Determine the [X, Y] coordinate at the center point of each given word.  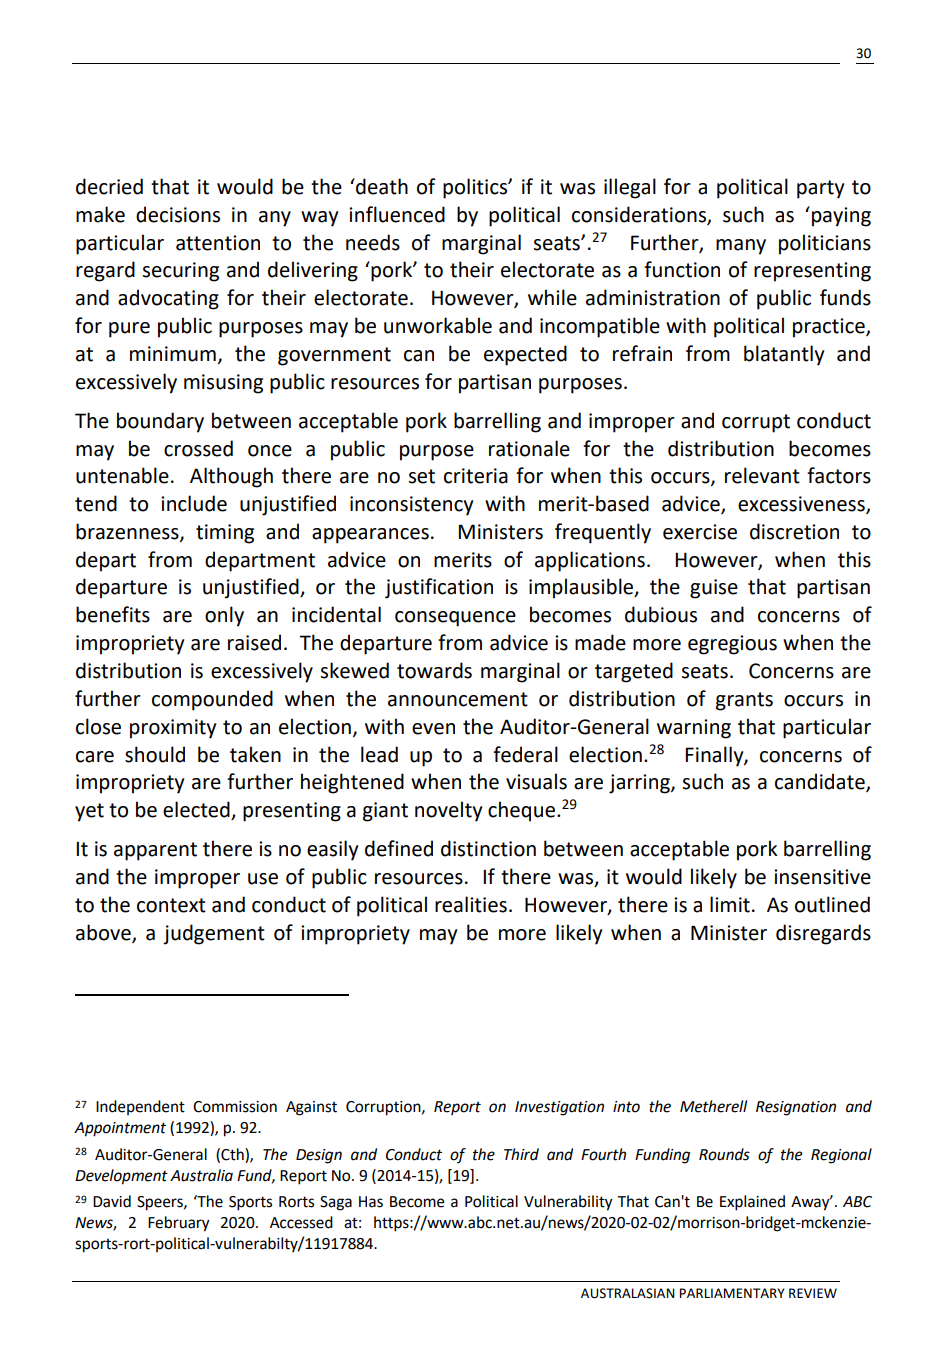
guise [714, 589]
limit [730, 904]
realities [471, 904]
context [171, 905]
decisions [178, 214]
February [179, 1224]
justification [439, 588]
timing [225, 534]
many [741, 247]
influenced [397, 214]
